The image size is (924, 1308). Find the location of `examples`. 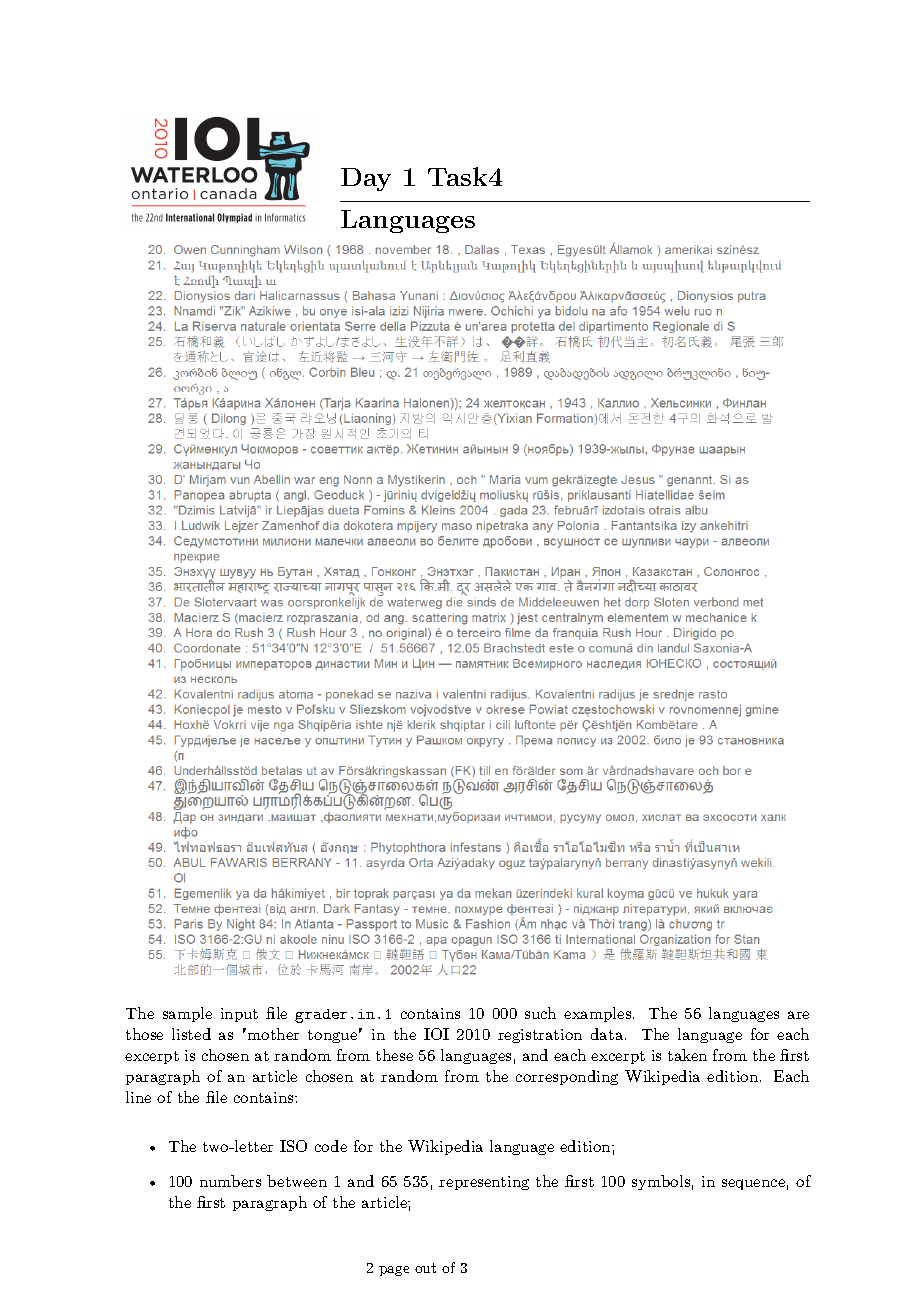

examples is located at coordinates (599, 1014).
